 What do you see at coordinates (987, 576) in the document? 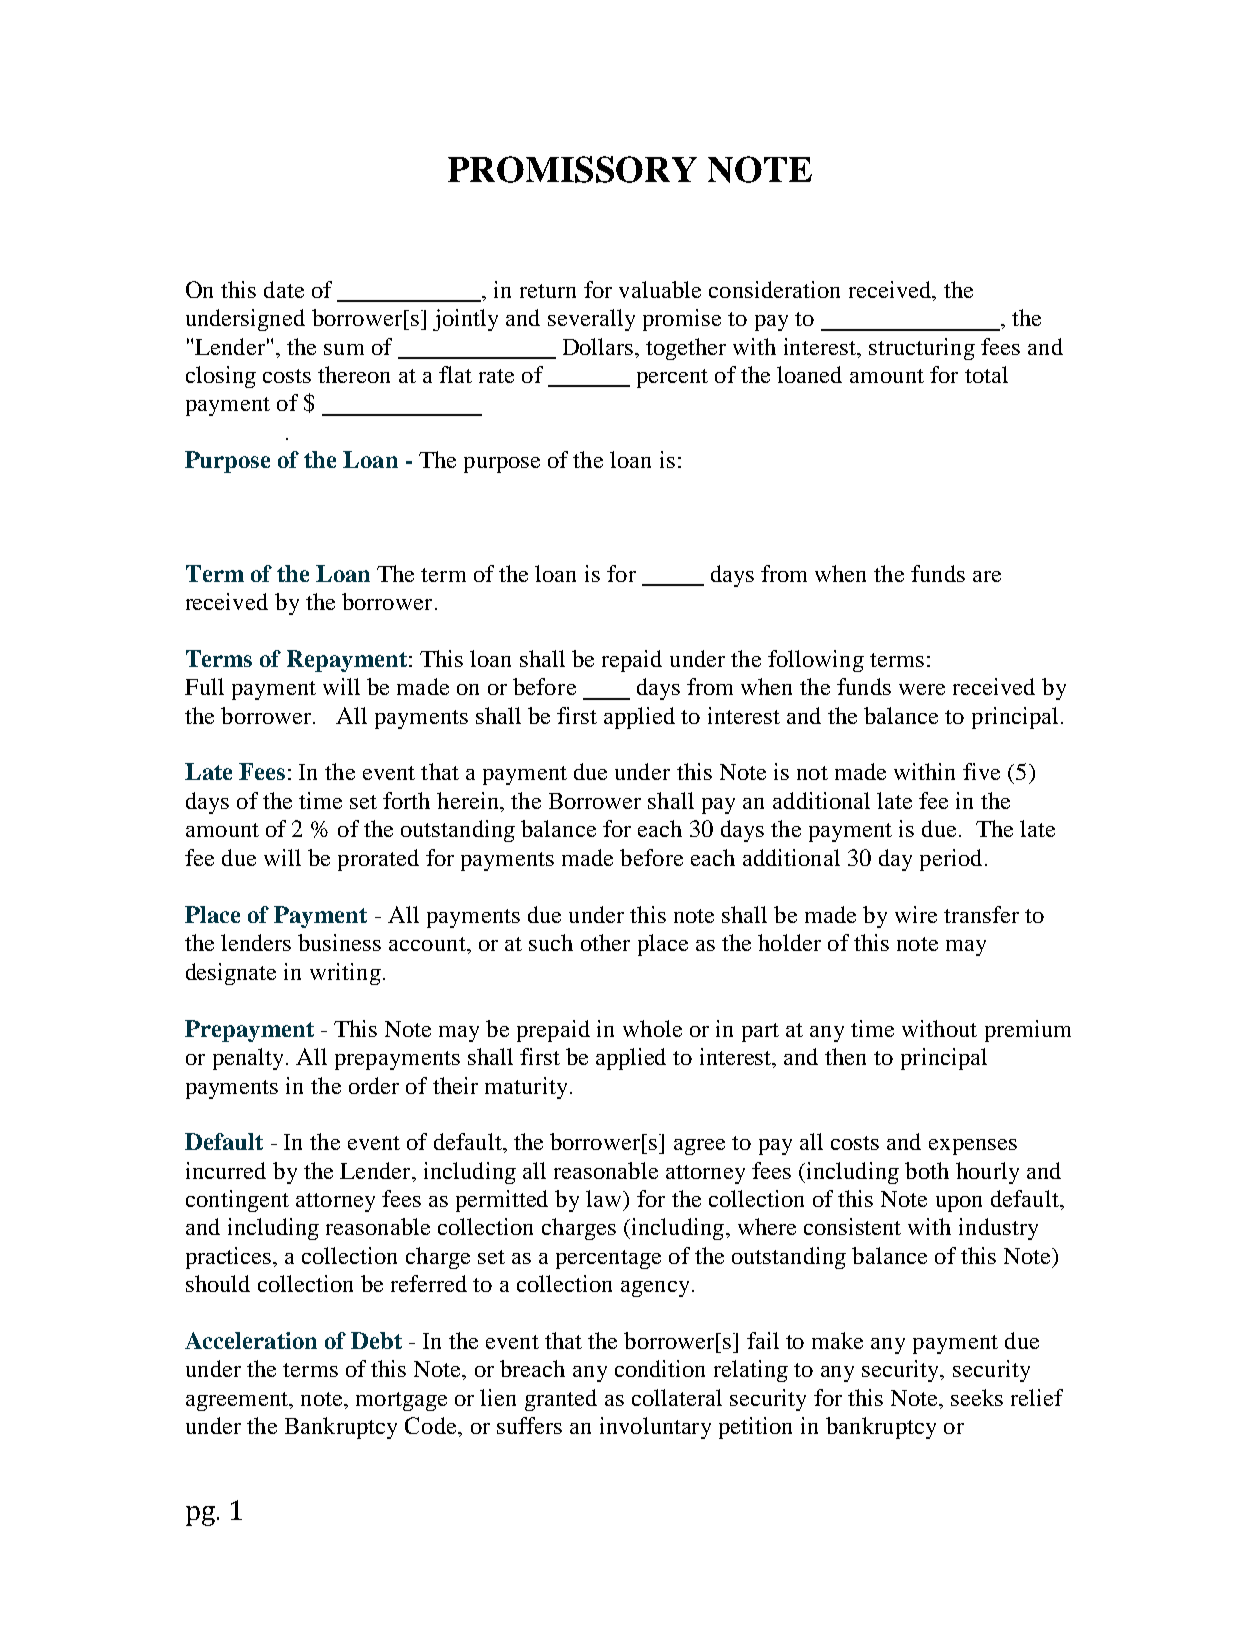
I see `are` at bounding box center [987, 576].
